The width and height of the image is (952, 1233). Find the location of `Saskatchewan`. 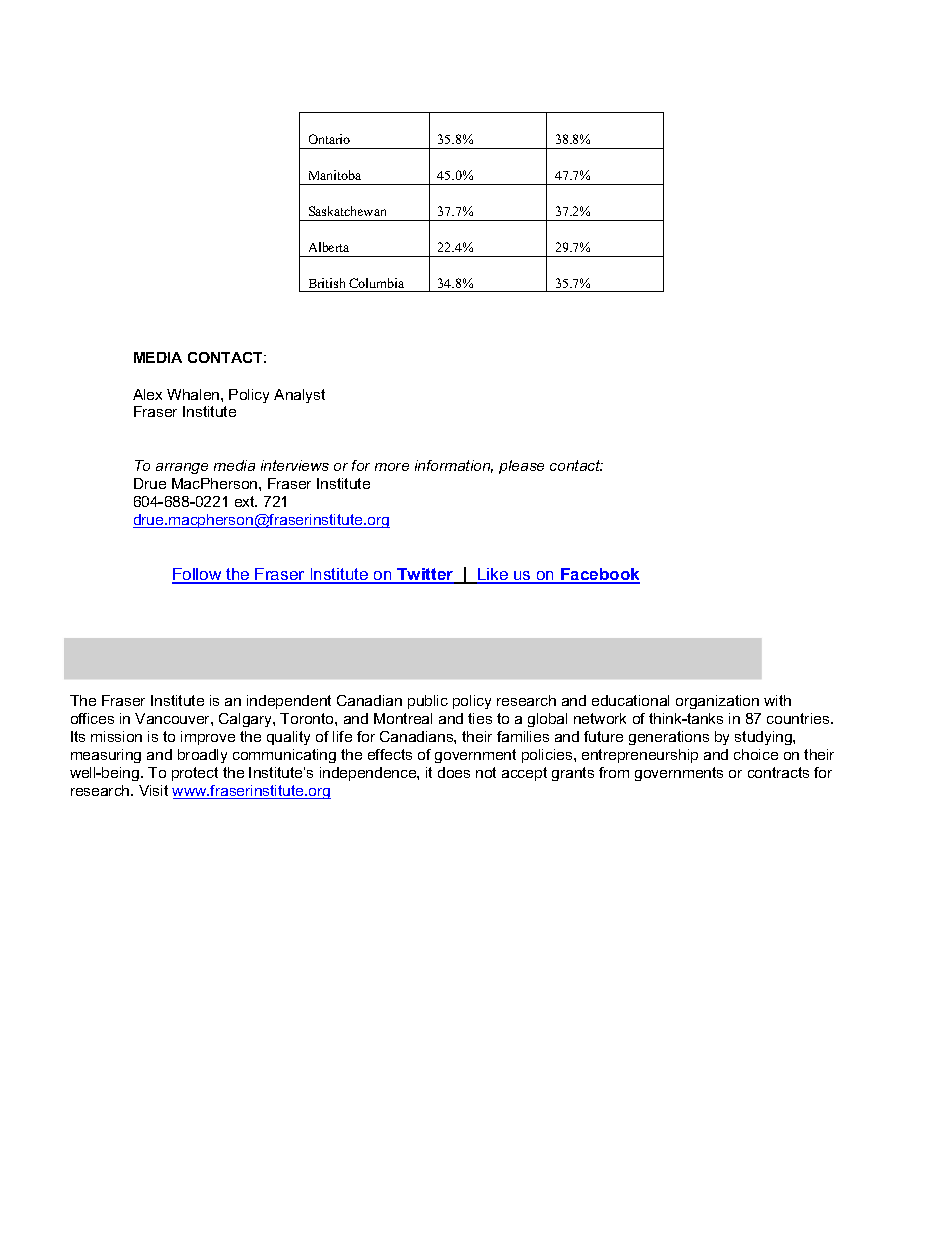

Saskatchewan is located at coordinates (347, 211).
